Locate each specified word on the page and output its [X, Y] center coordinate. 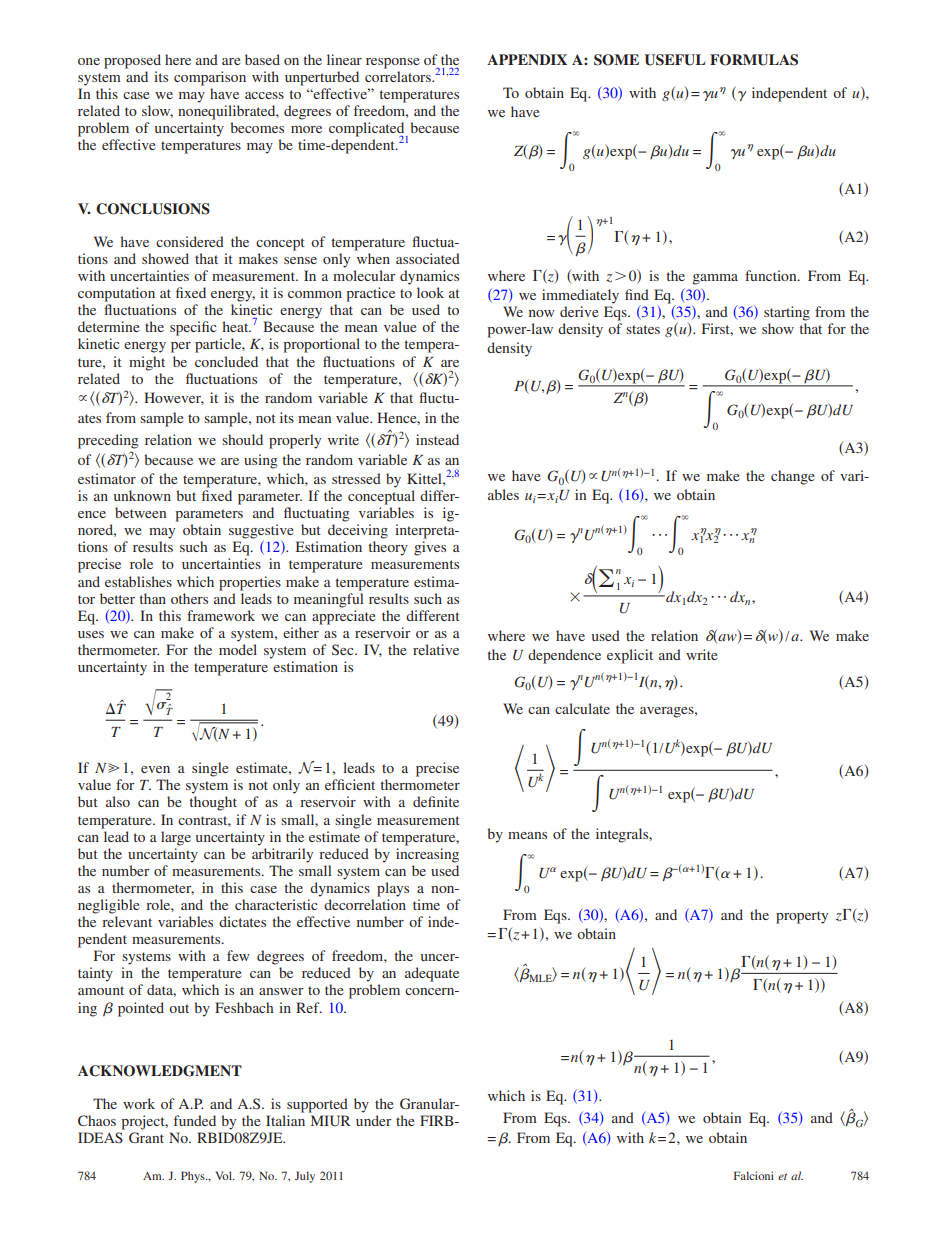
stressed [356, 478]
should [242, 439]
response [392, 63]
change [792, 477]
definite [436, 801]
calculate [582, 708]
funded [195, 1120]
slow [157, 111]
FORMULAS [754, 60]
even [155, 769]
